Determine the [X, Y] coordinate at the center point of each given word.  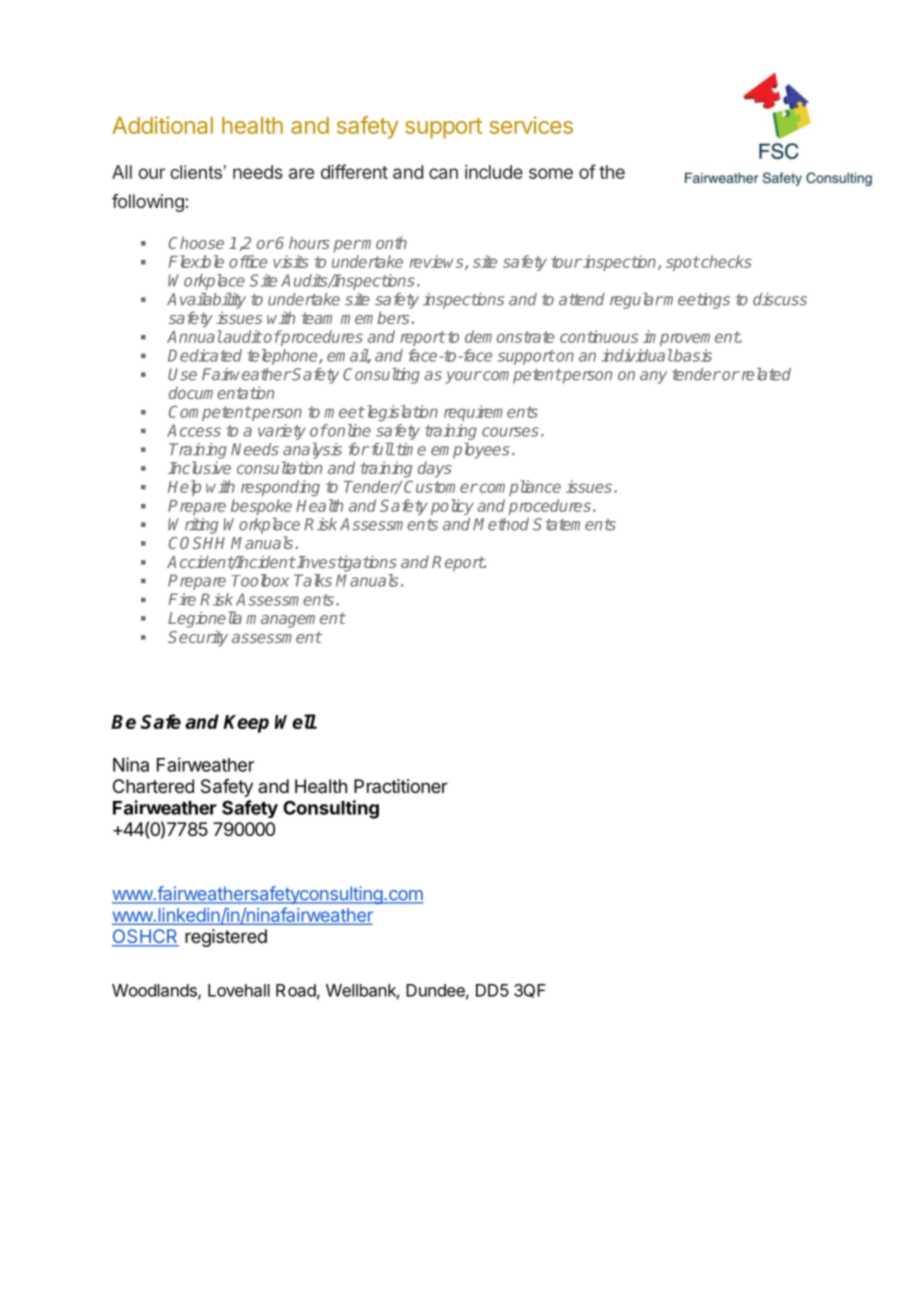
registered [226, 938]
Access [194, 430]
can [443, 173]
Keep [246, 724]
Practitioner [401, 786]
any [653, 377]
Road [296, 990]
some [551, 173]
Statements [574, 524]
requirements [491, 413]
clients [196, 172]
